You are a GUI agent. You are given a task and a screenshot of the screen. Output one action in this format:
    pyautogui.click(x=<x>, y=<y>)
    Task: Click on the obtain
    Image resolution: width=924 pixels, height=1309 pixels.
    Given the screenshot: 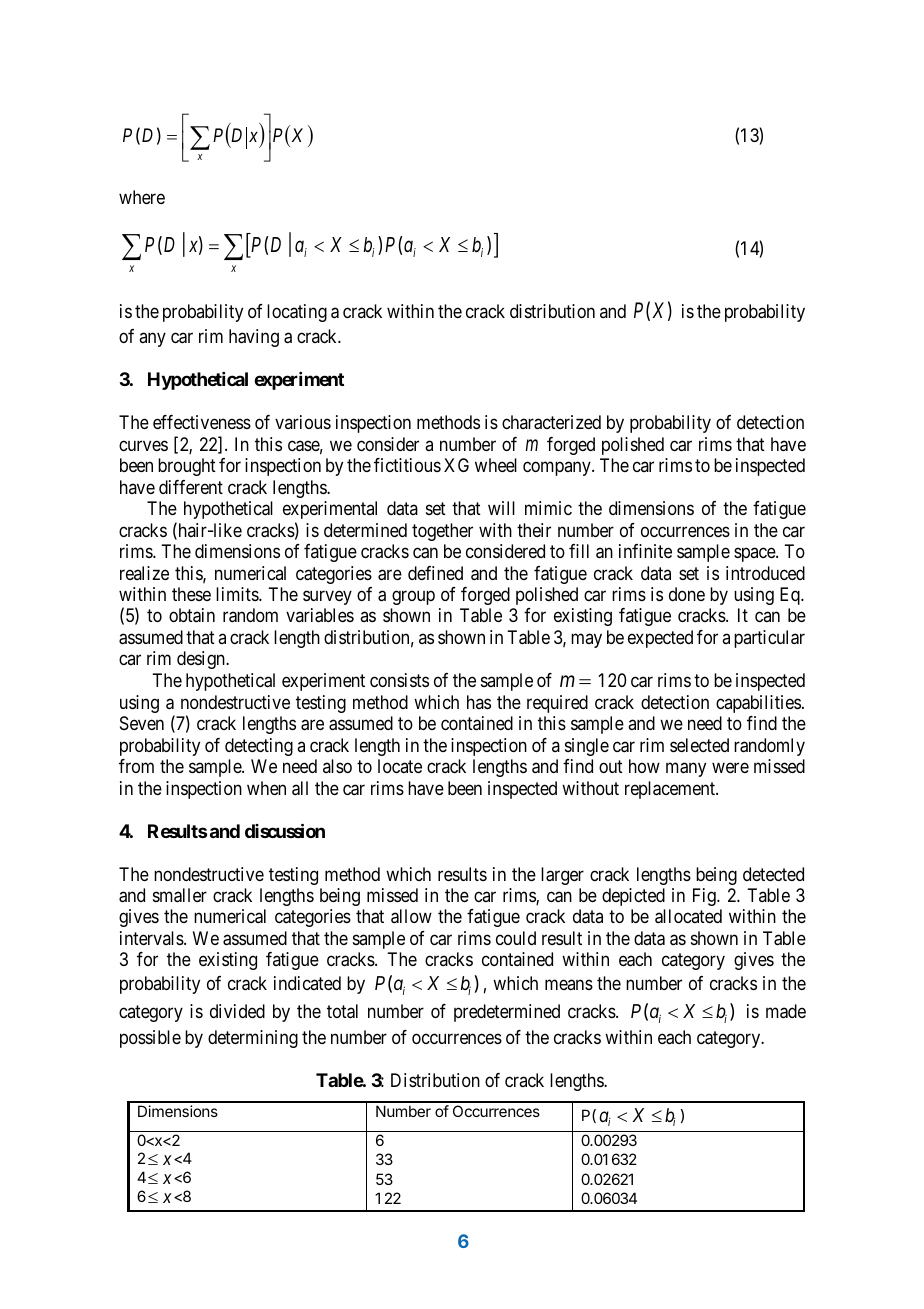 What is the action you would take?
    pyautogui.click(x=192, y=615)
